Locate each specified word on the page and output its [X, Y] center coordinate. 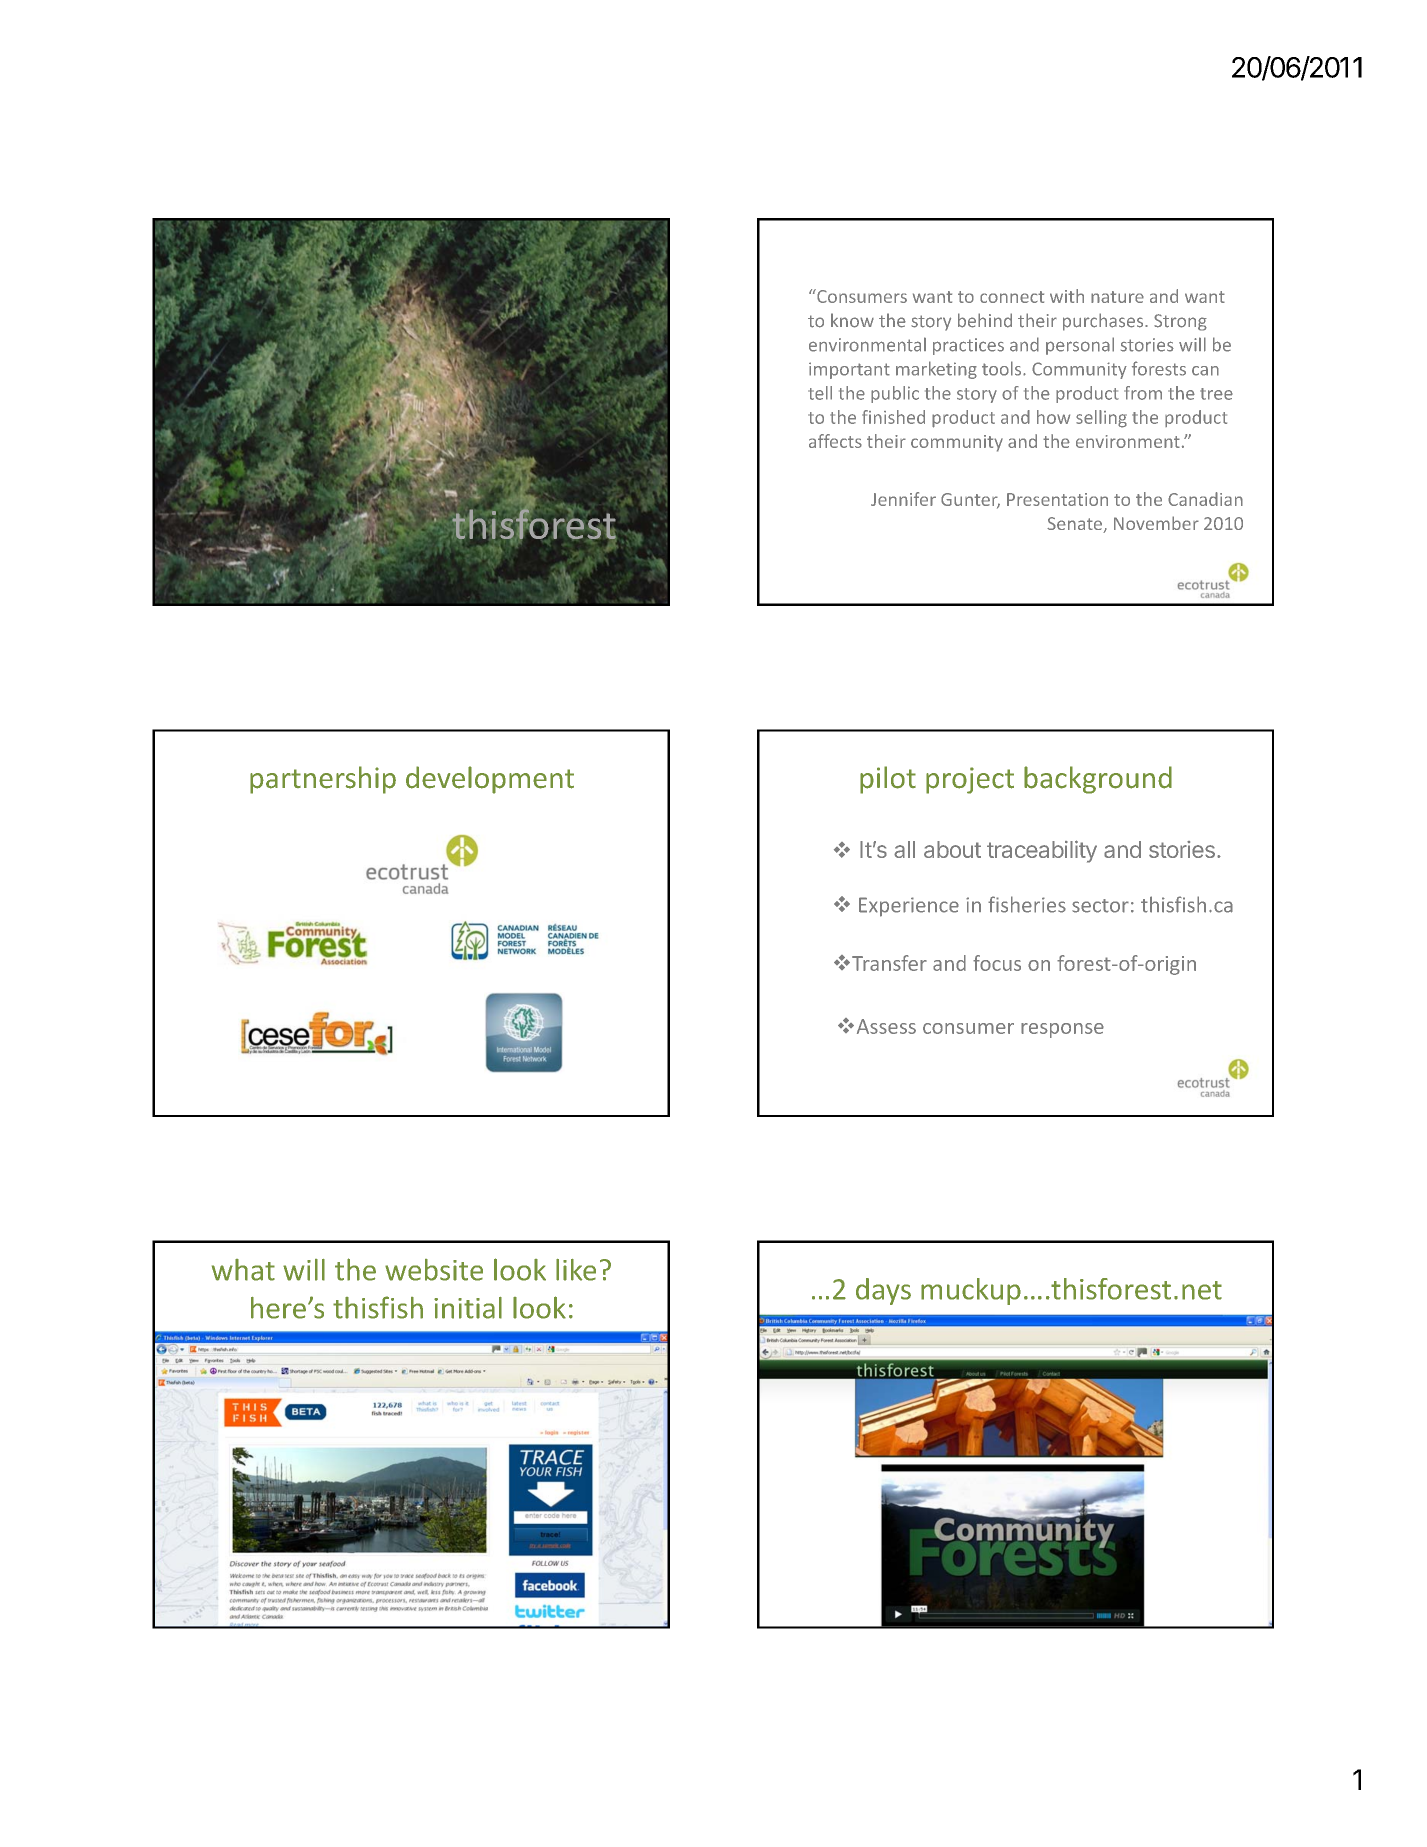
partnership [323, 780]
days [883, 1291]
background [1098, 780]
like [576, 1270]
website [434, 1270]
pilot [888, 780]
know [852, 320]
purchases [1104, 322]
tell [820, 393]
